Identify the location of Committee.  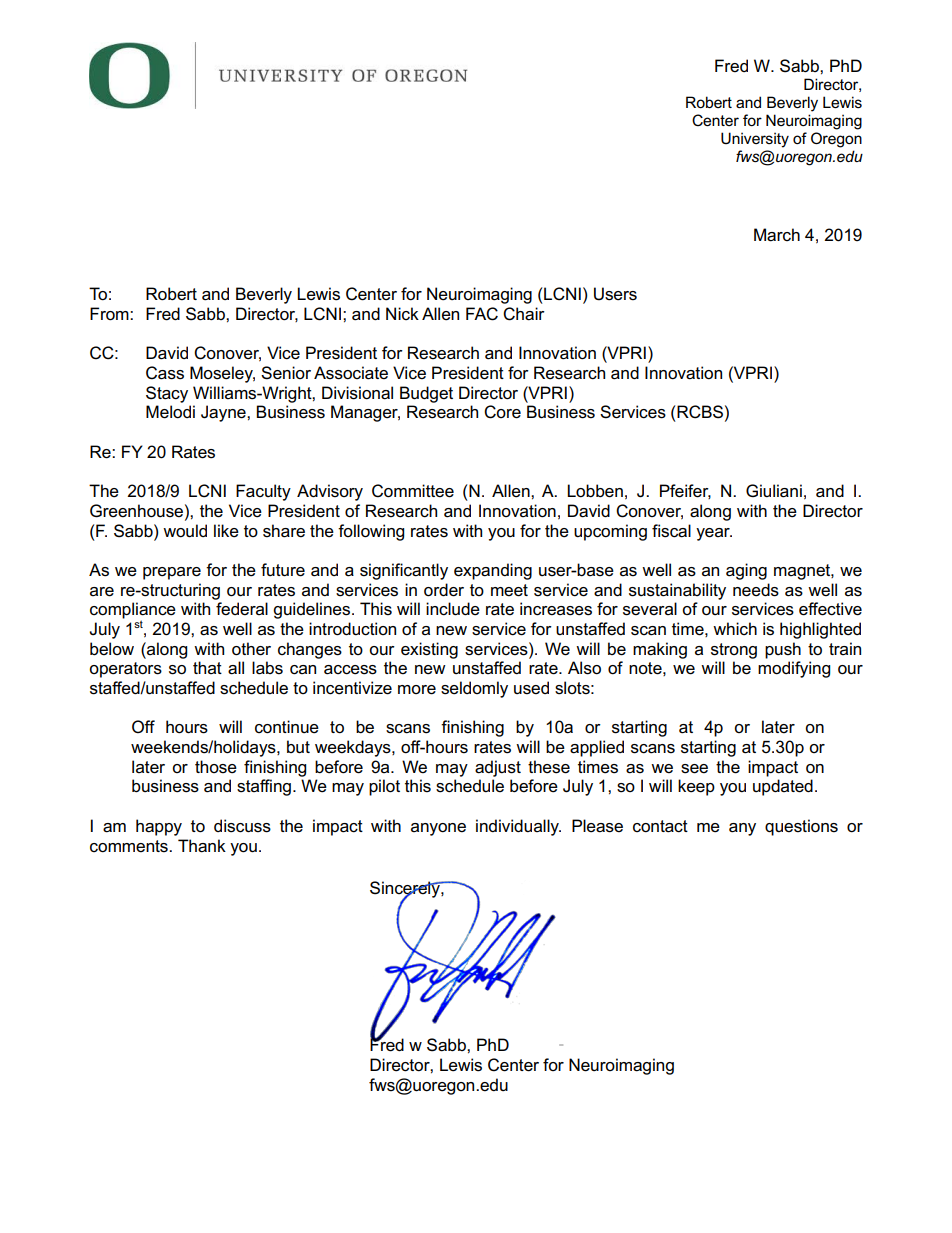
(413, 491).
